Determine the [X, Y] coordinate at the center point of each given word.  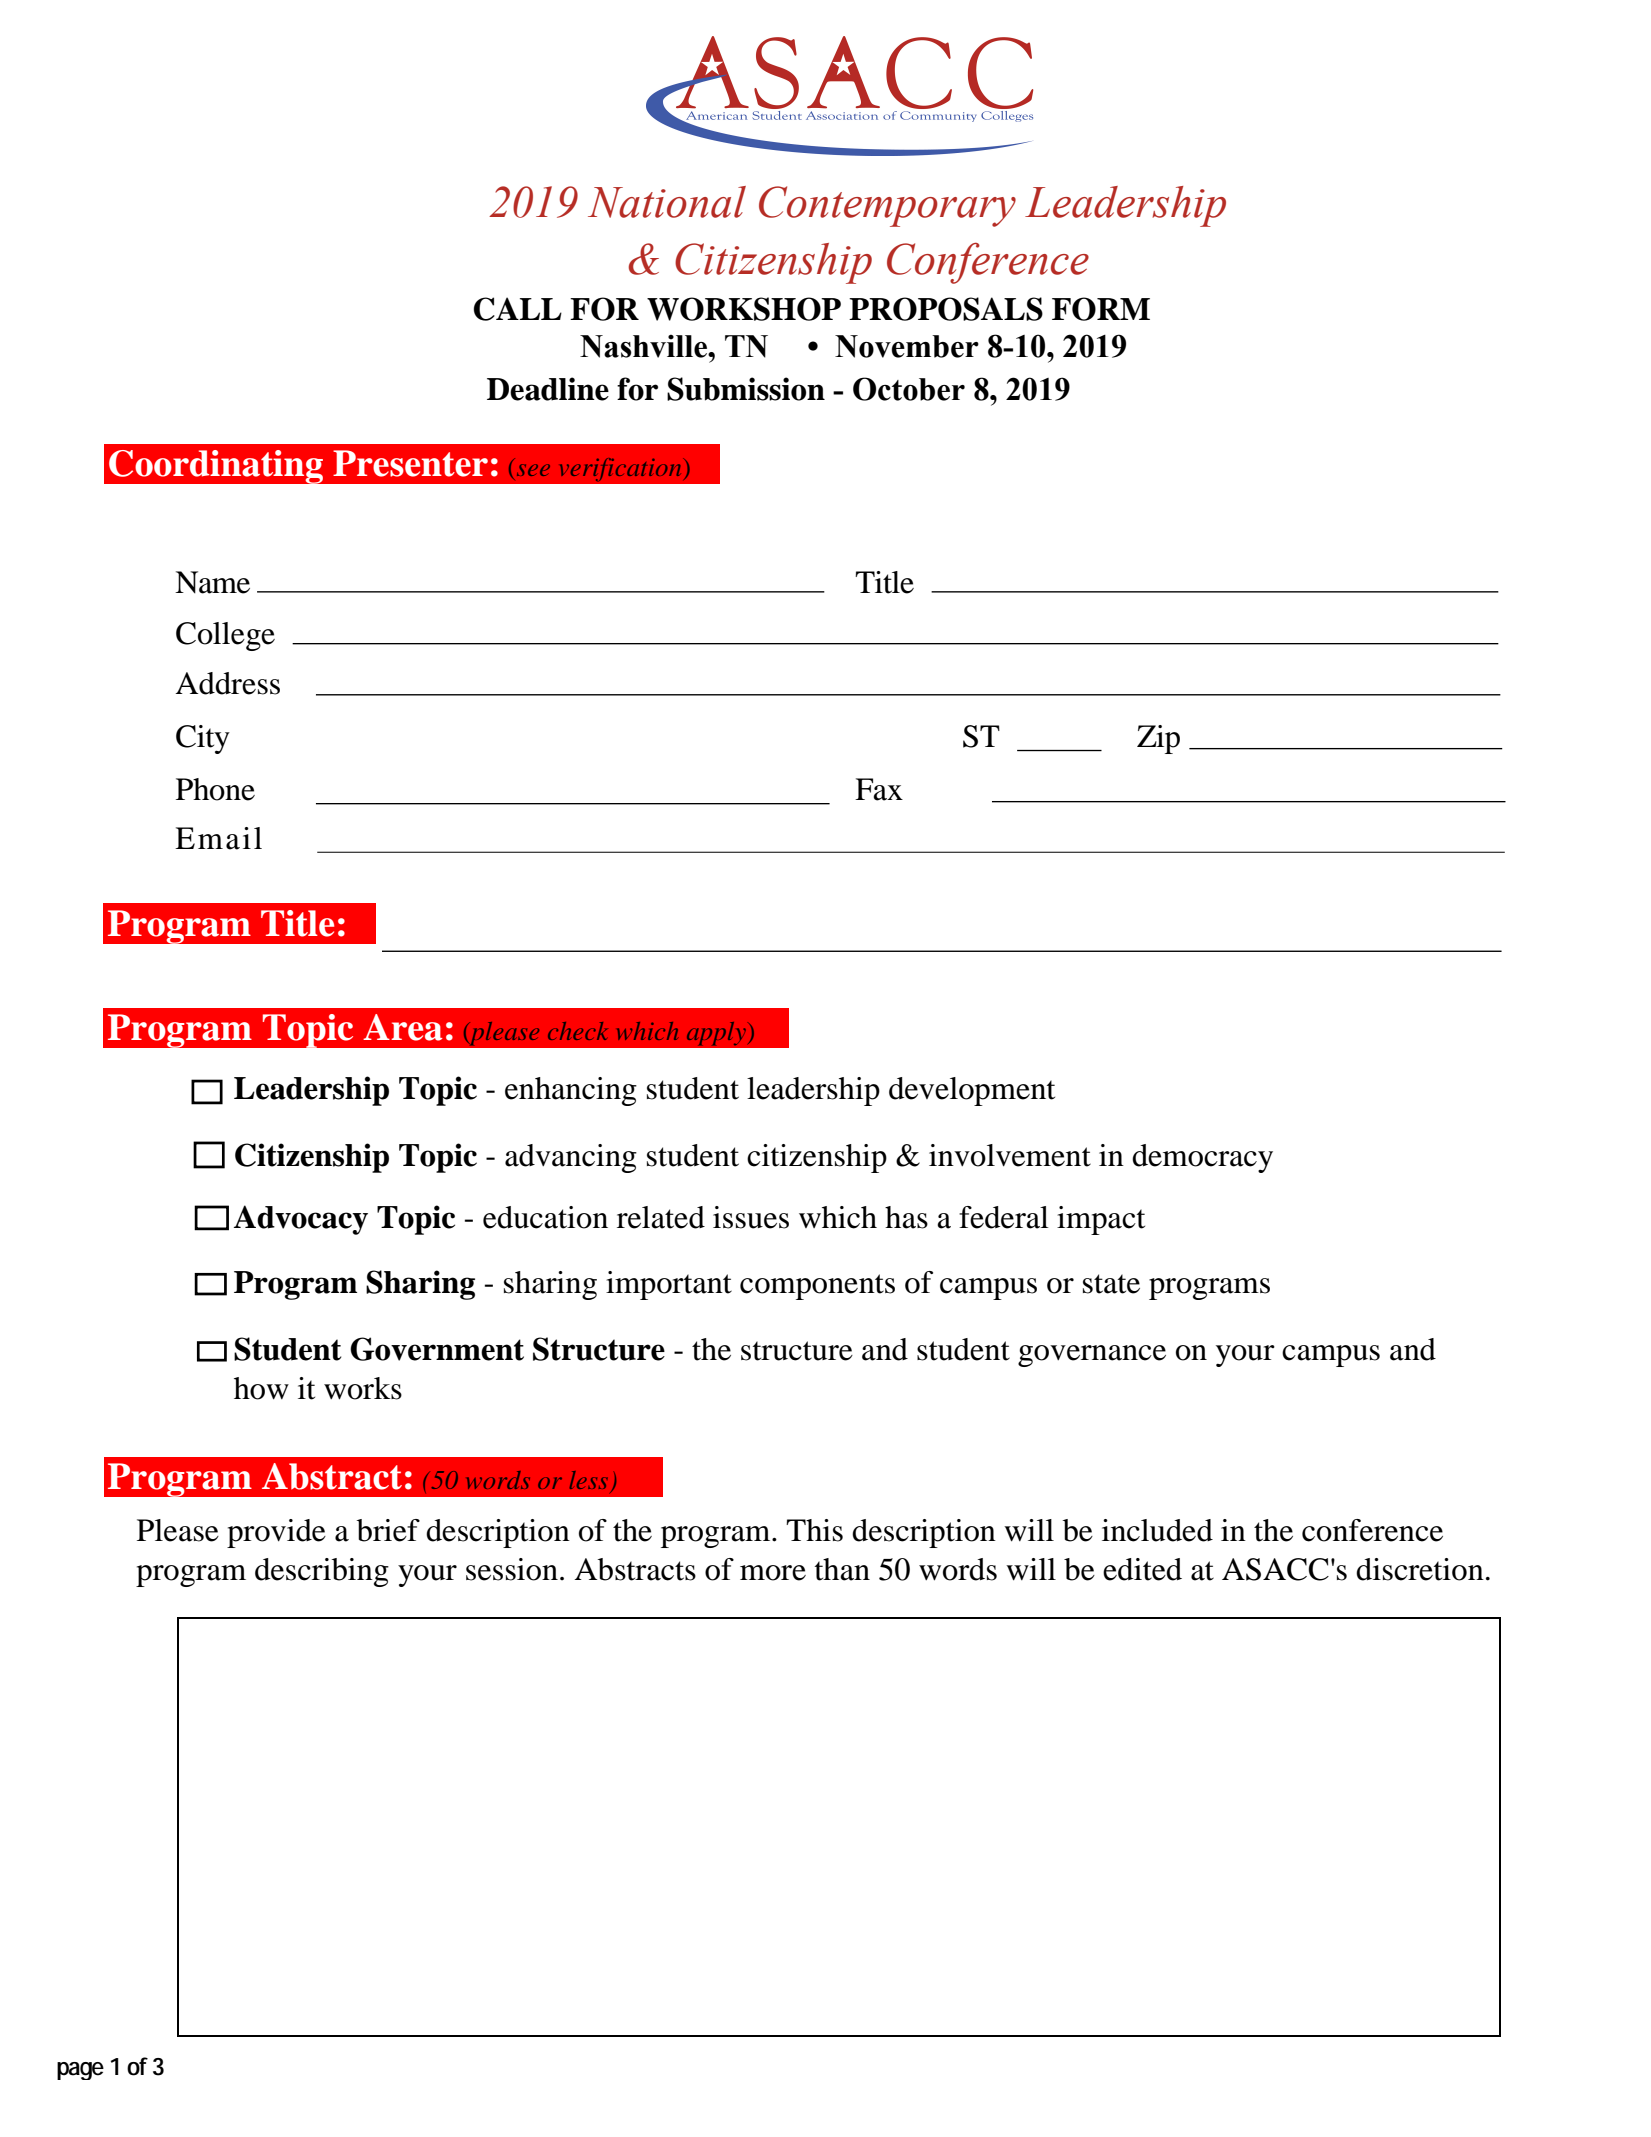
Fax [879, 789]
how [261, 1388]
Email [218, 838]
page [80, 2071]
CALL [518, 309]
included [1157, 1530]
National [667, 202]
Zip [1158, 739]
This [814, 1530]
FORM [1101, 309]
